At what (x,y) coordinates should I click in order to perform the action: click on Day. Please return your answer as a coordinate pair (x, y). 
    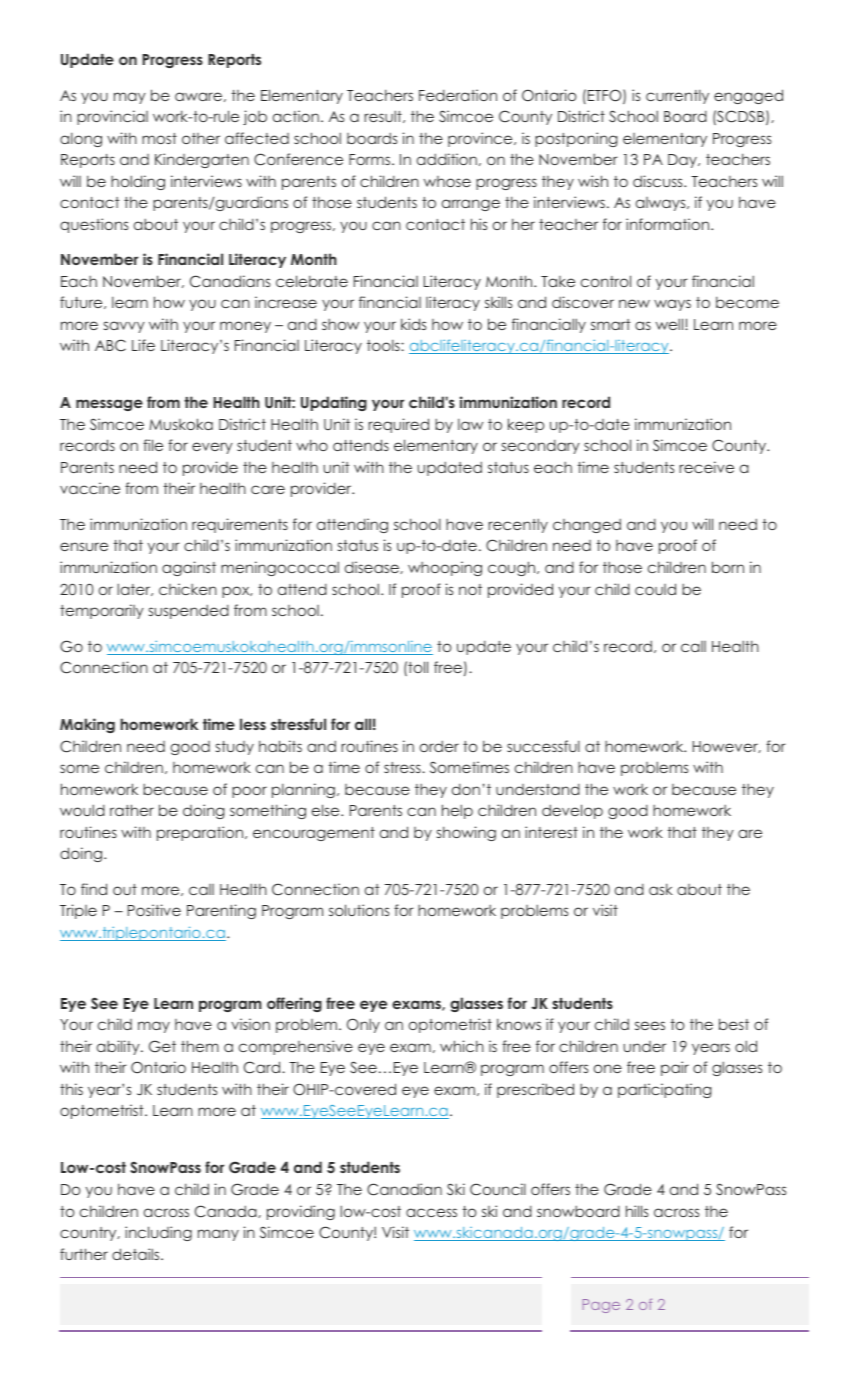
    Looking at the image, I should click on (683, 161).
